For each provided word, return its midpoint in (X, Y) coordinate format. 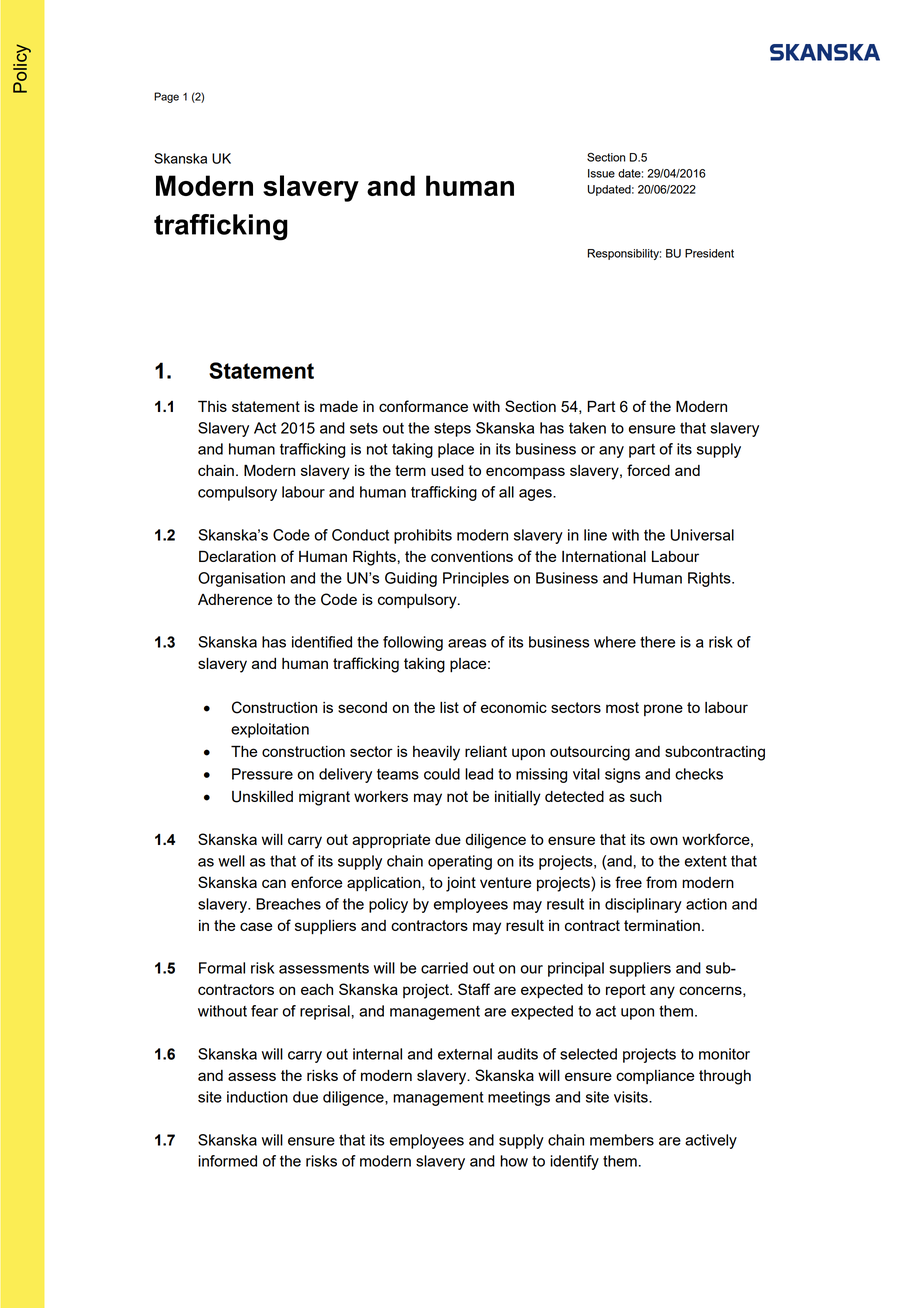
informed (227, 1161)
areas (467, 643)
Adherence (235, 599)
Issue (601, 173)
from (661, 882)
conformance (423, 406)
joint (461, 884)
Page (166, 97)
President (709, 253)
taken (587, 428)
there (657, 642)
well (231, 861)
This (212, 406)
